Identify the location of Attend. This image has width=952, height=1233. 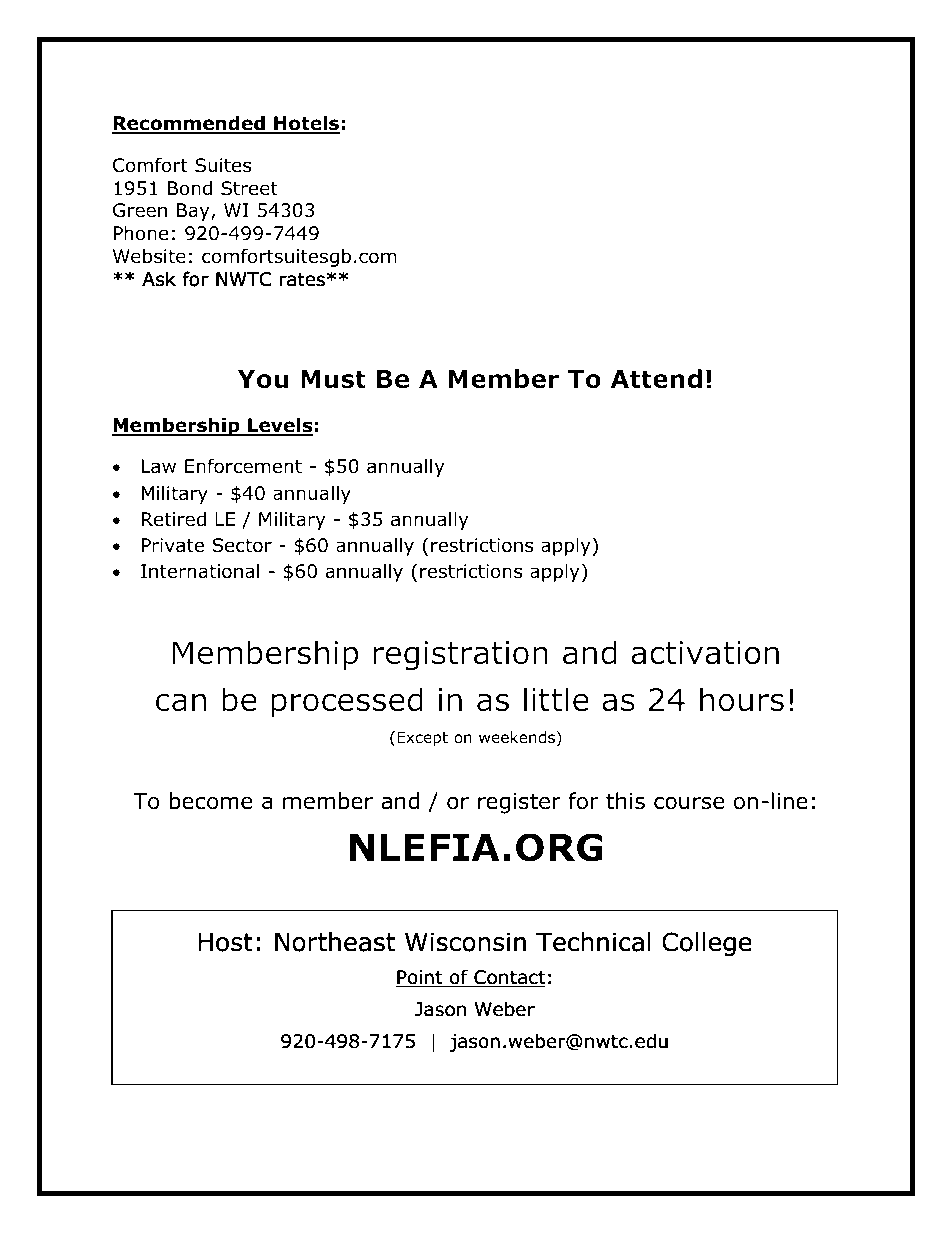
(656, 379).
